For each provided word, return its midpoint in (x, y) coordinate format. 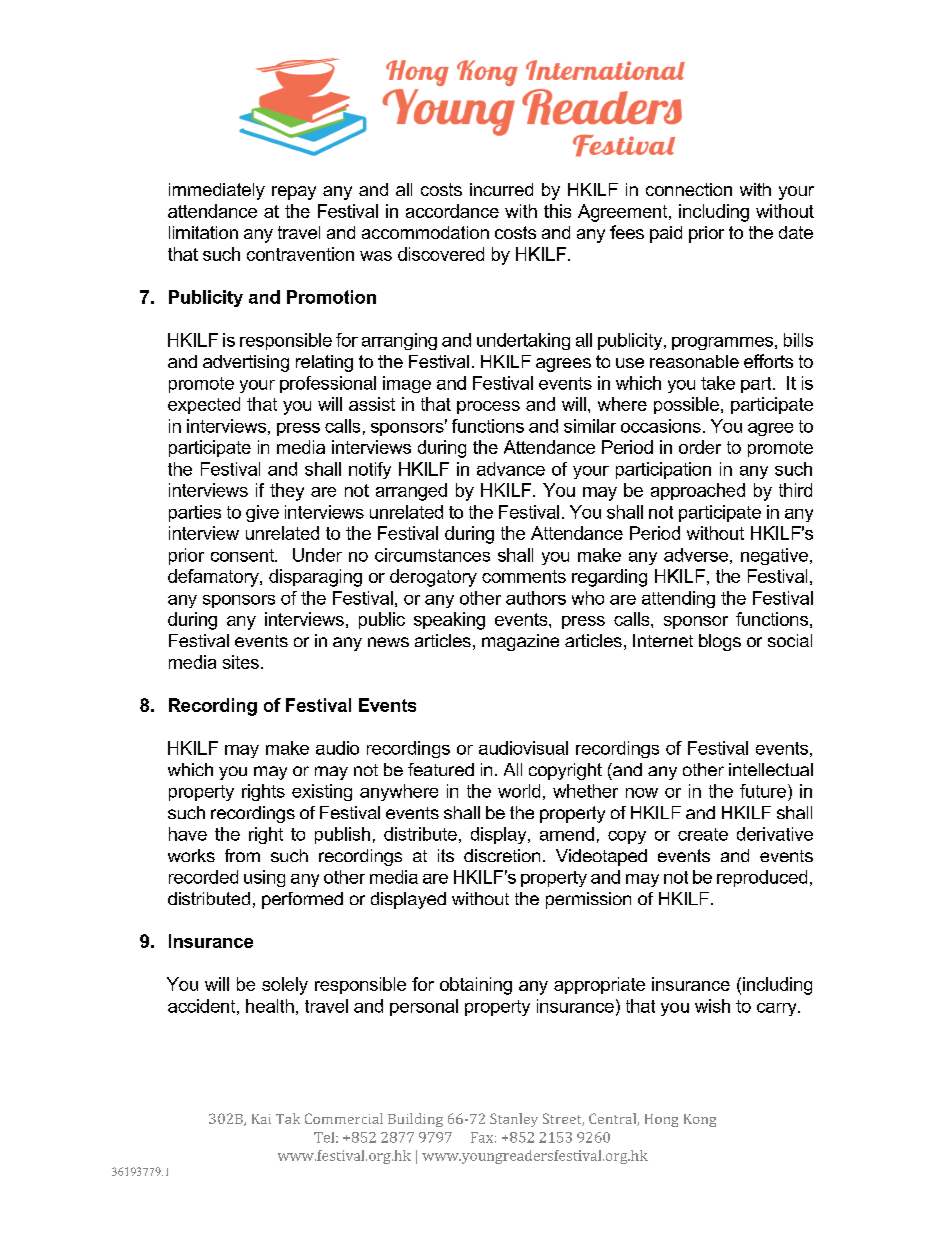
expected (204, 405)
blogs (720, 642)
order (700, 447)
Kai (261, 1119)
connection (689, 189)
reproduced (762, 878)
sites (241, 662)
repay (294, 193)
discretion (502, 855)
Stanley (514, 1120)
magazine (520, 642)
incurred (501, 189)
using (264, 878)
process (488, 407)
